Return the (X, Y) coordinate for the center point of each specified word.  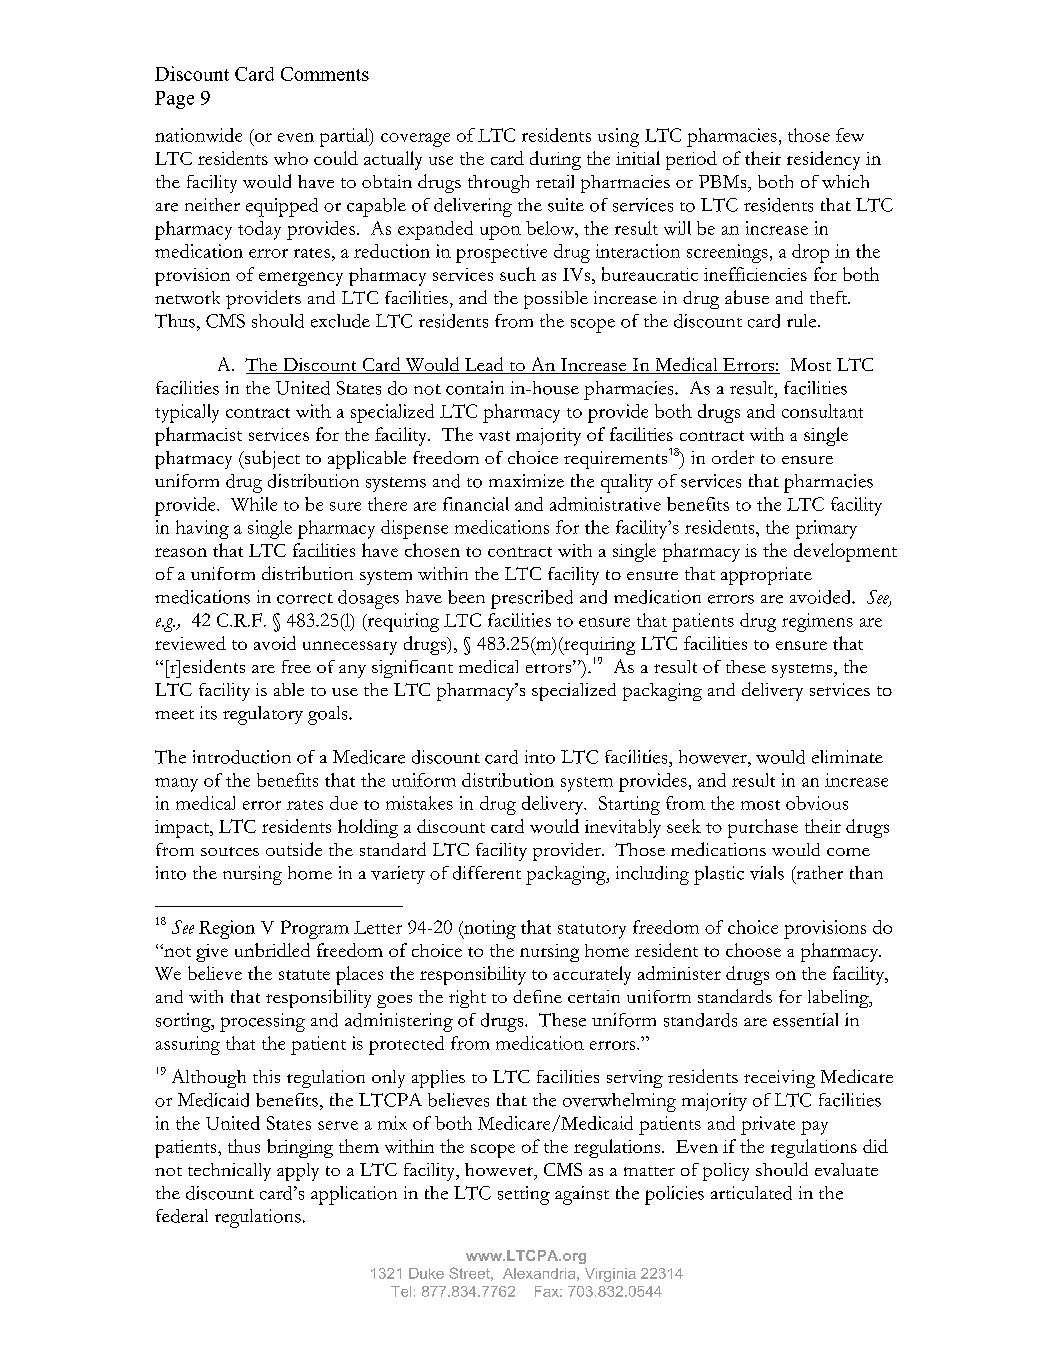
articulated (751, 1193)
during (555, 160)
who (291, 158)
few (850, 135)
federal (182, 1216)
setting (524, 1195)
